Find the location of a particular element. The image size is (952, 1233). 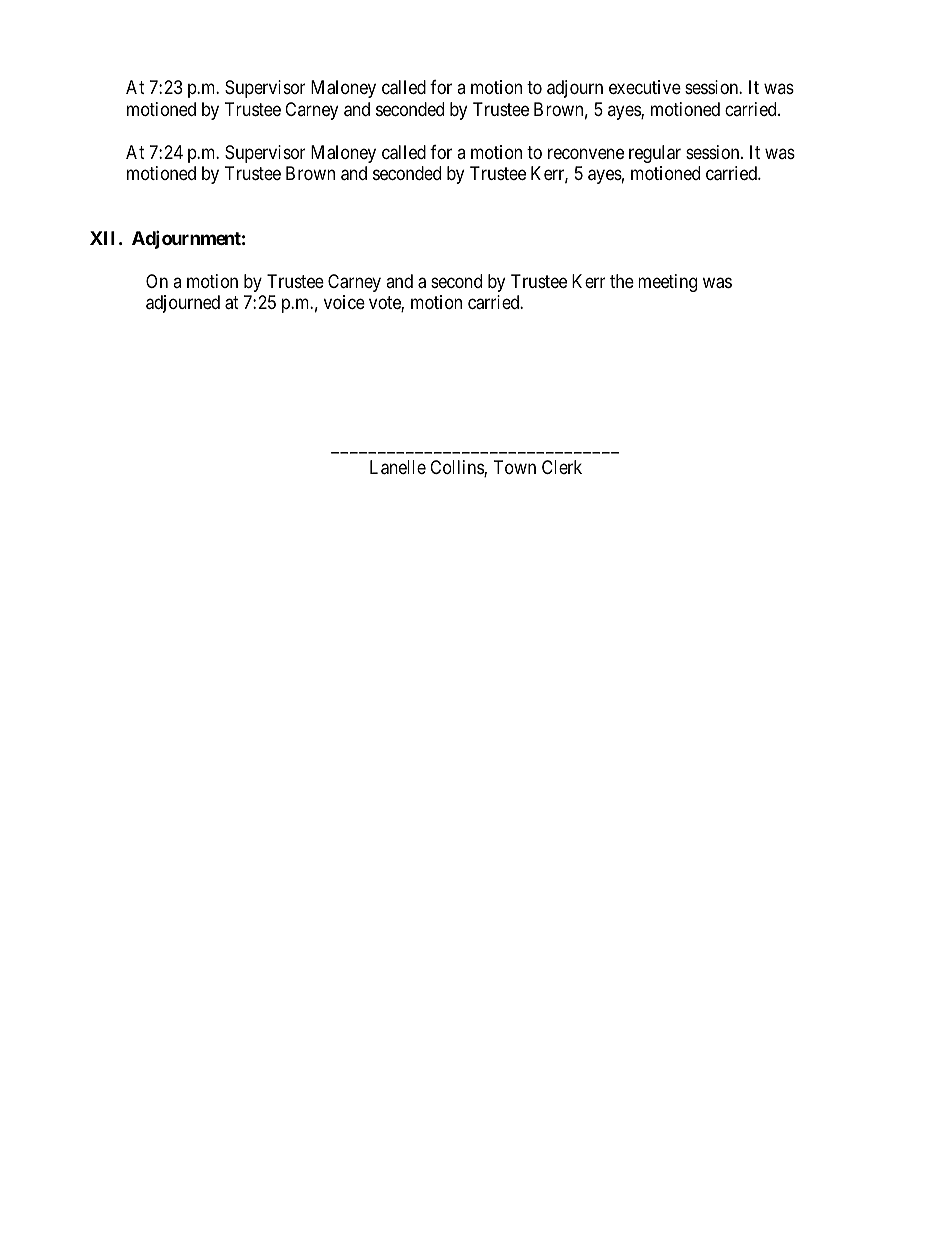

voice is located at coordinates (344, 302).
